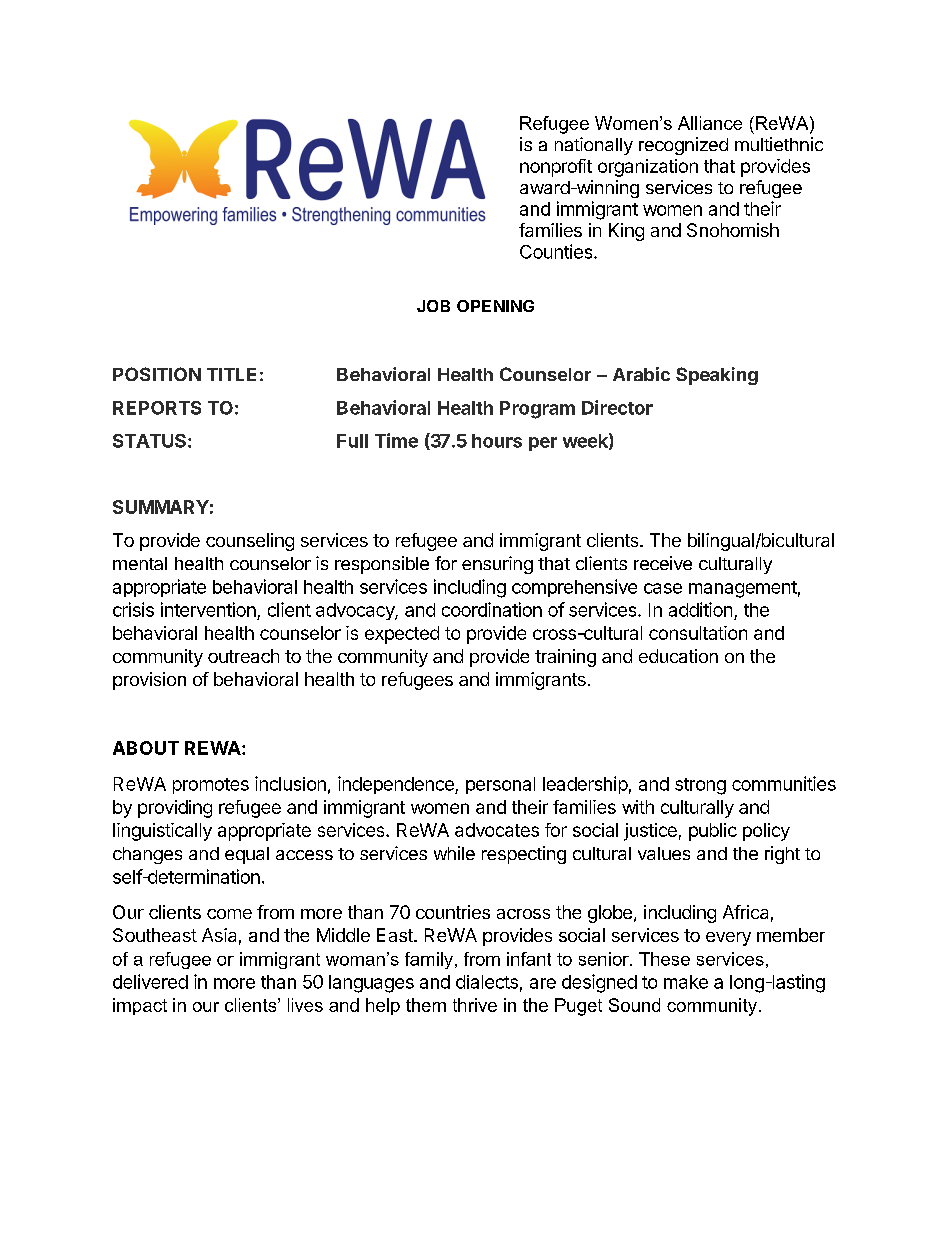 The height and width of the image is (1233, 952). Describe the element at coordinates (683, 146) in the image. I see `recognized` at that location.
